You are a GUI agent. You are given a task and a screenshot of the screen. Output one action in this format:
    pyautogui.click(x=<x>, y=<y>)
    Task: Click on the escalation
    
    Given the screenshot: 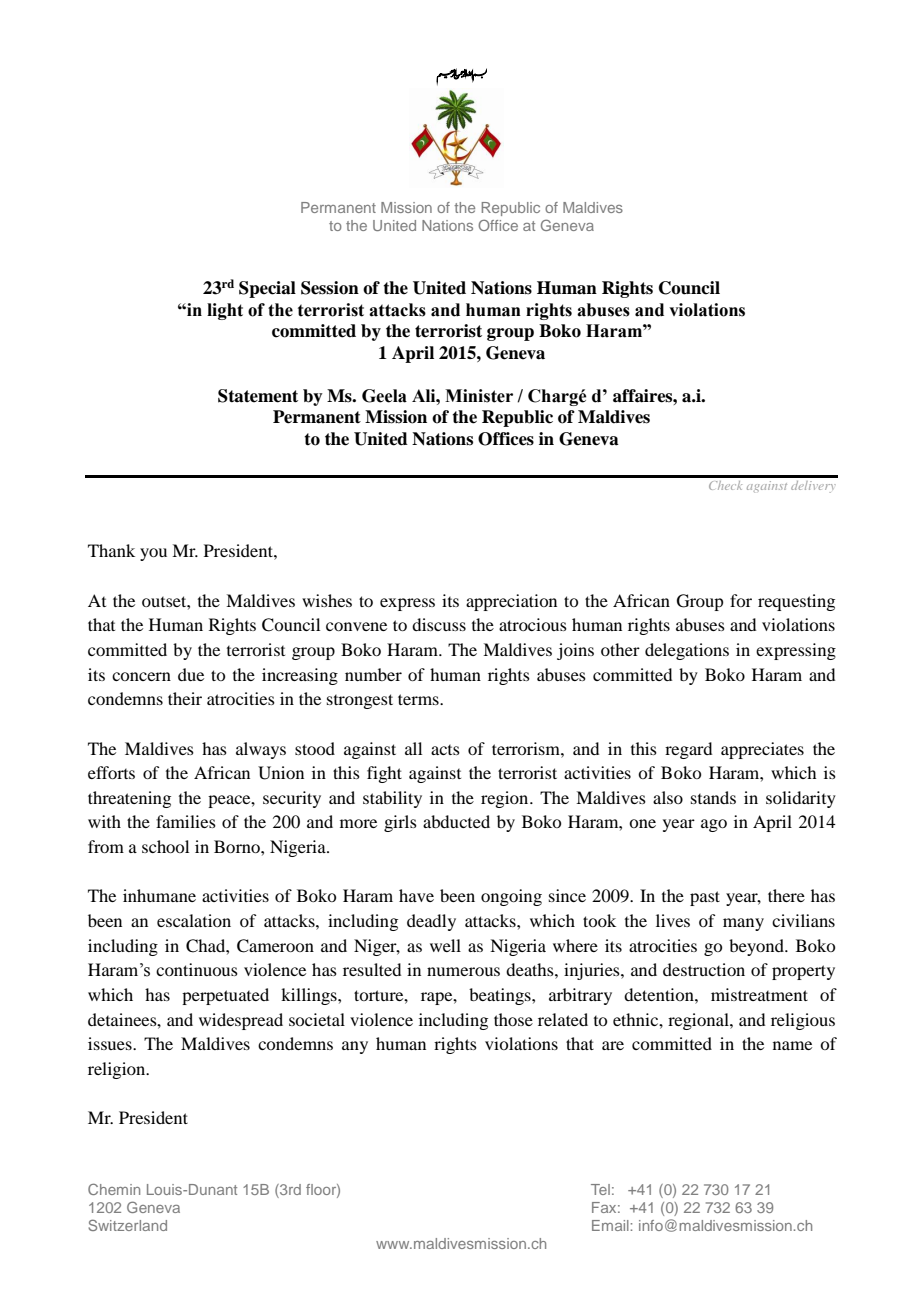 What is the action you would take?
    pyautogui.click(x=194, y=920)
